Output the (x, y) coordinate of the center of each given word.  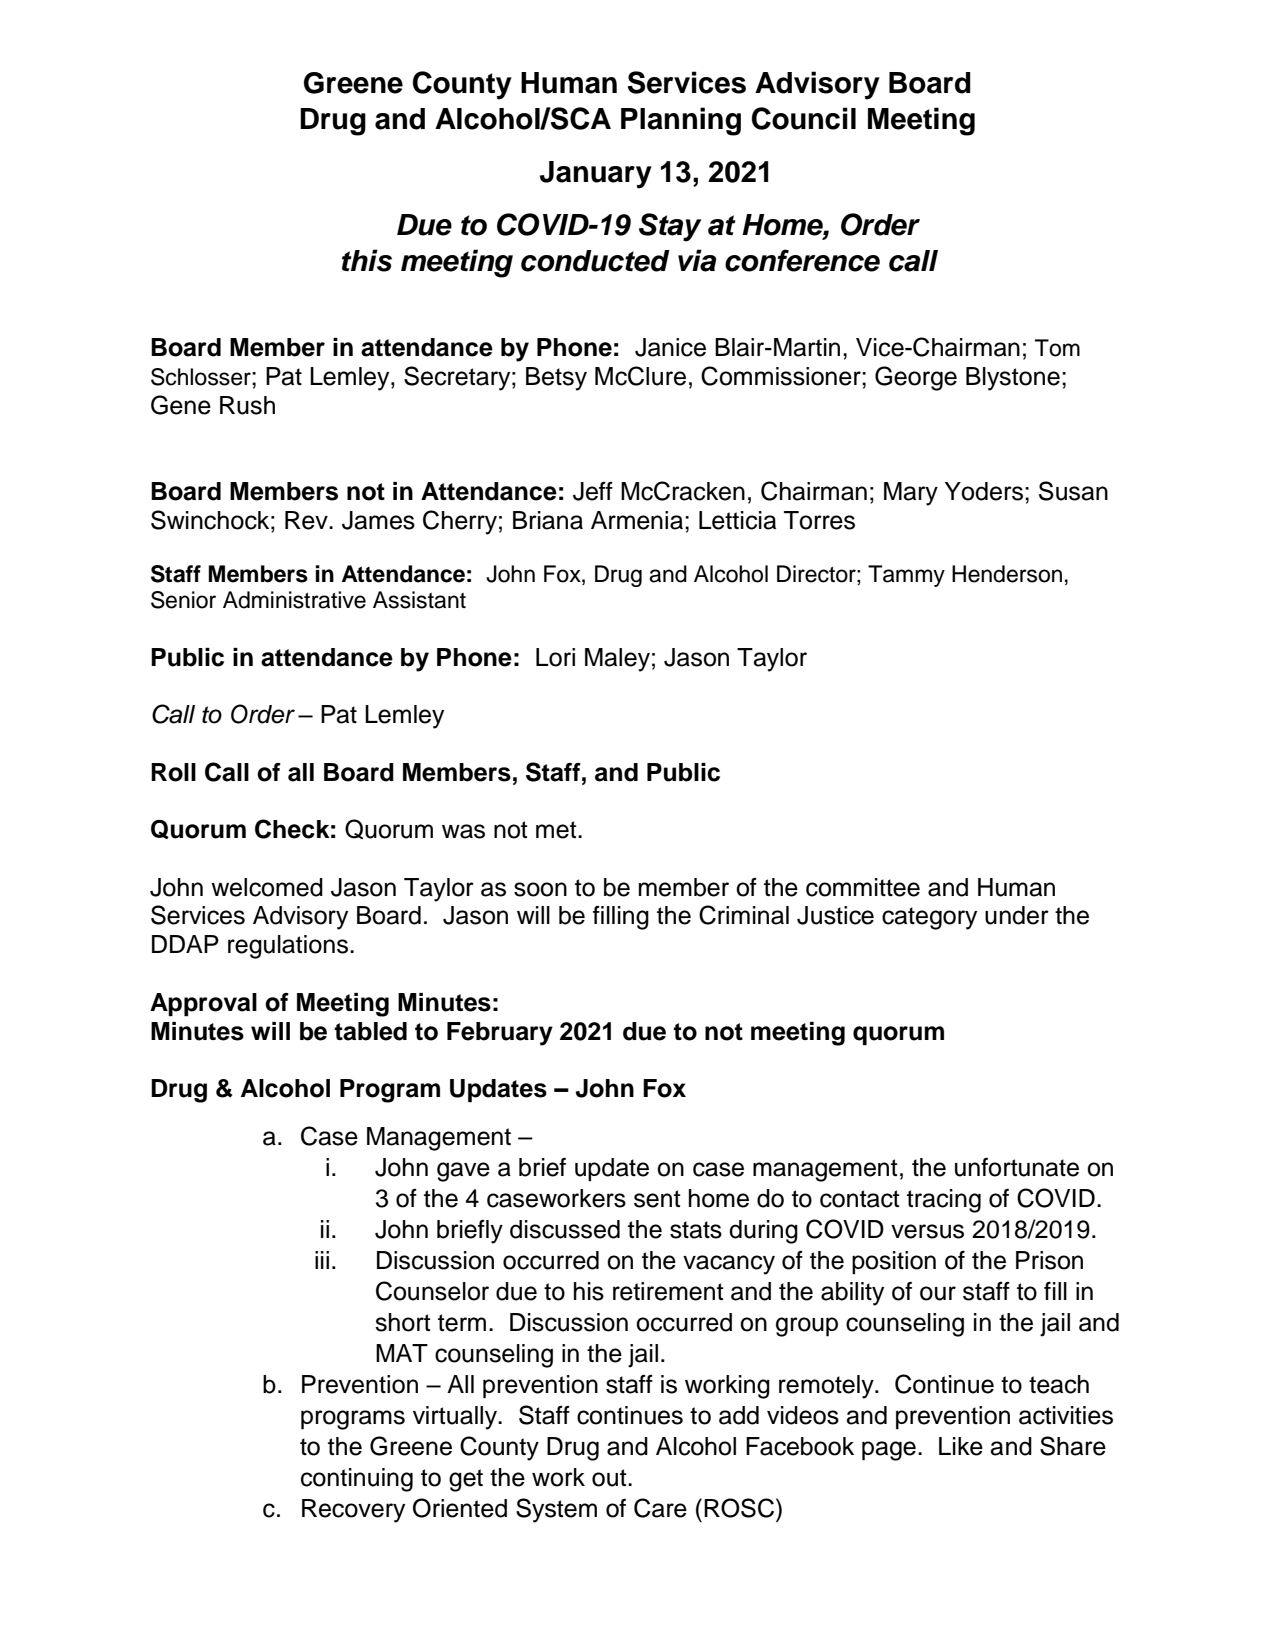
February (500, 1034)
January (596, 175)
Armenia (637, 520)
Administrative (294, 600)
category (929, 918)
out (610, 1478)
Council (804, 118)
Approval (203, 1005)
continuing (357, 1480)
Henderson (1007, 574)
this (367, 260)
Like (961, 1446)
